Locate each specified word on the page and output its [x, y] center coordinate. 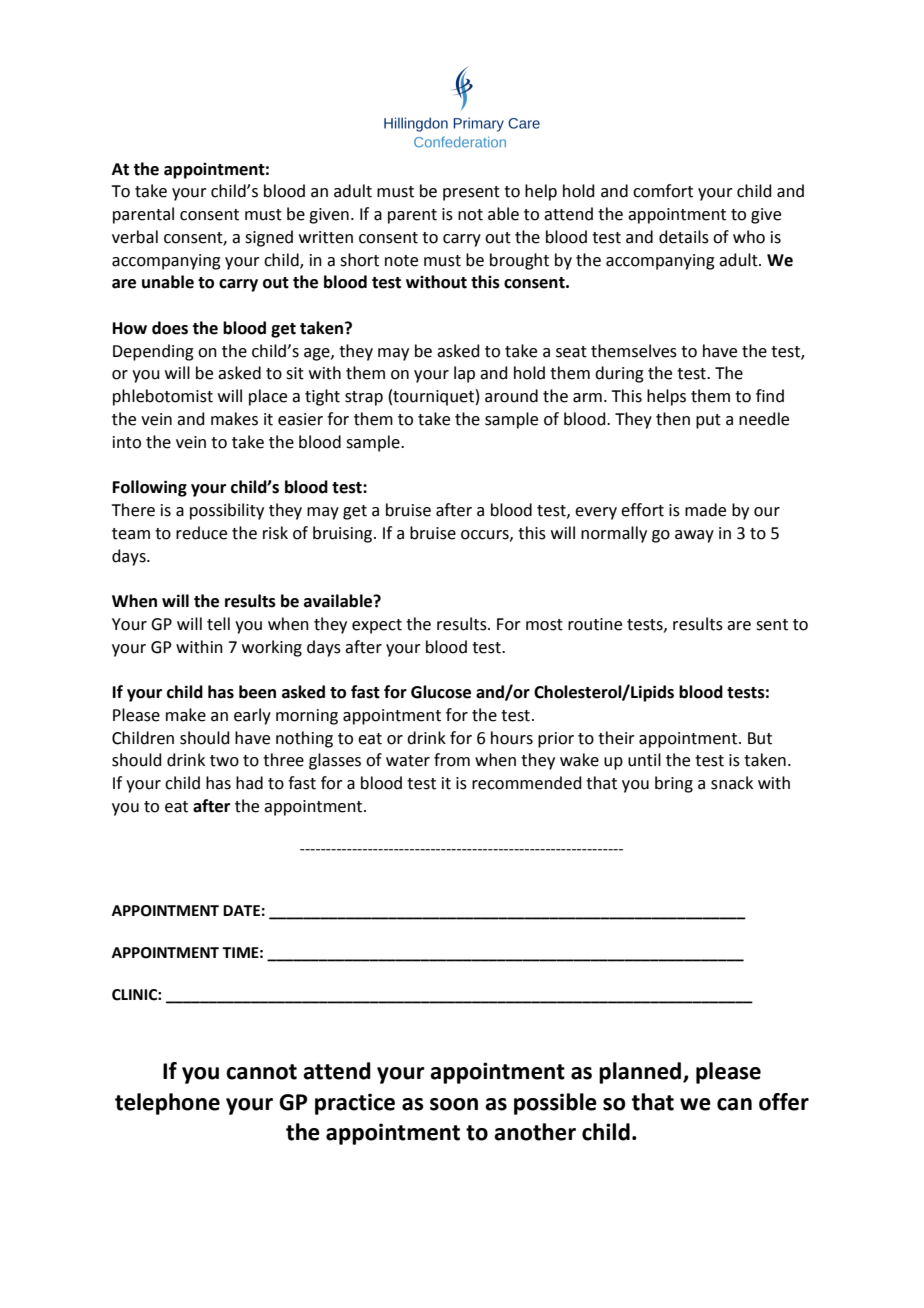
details [684, 237]
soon [454, 1104]
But [760, 738]
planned [641, 1073]
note [401, 261]
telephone [167, 1104]
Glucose [441, 692]
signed [269, 238]
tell [218, 624]
